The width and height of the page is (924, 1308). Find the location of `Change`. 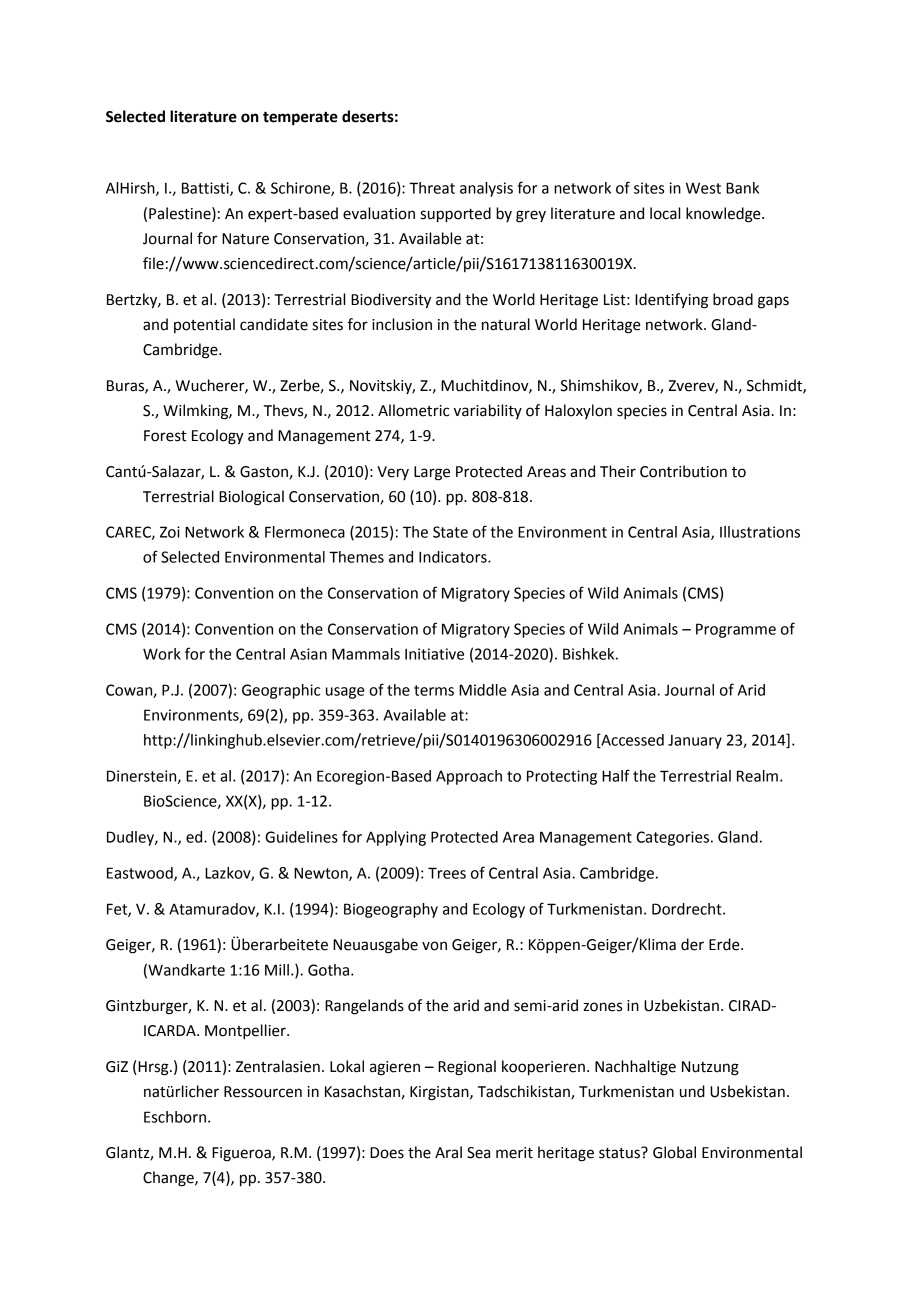

Change is located at coordinates (169, 1179).
